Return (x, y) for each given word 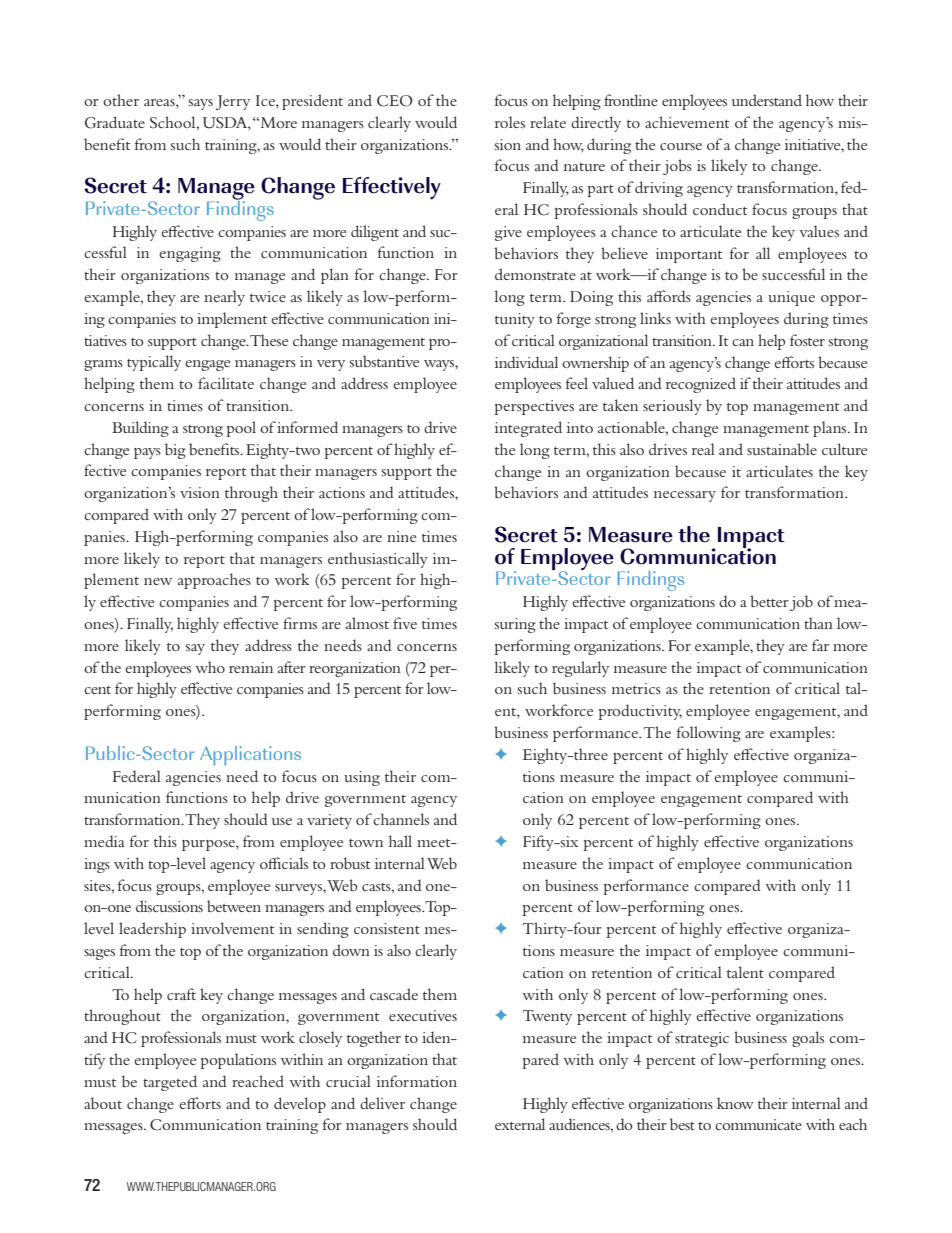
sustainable (782, 449)
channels (401, 819)
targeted (170, 1083)
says (201, 104)
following (709, 734)
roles (510, 122)
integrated (528, 429)
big (175, 451)
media (104, 841)
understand (767, 100)
